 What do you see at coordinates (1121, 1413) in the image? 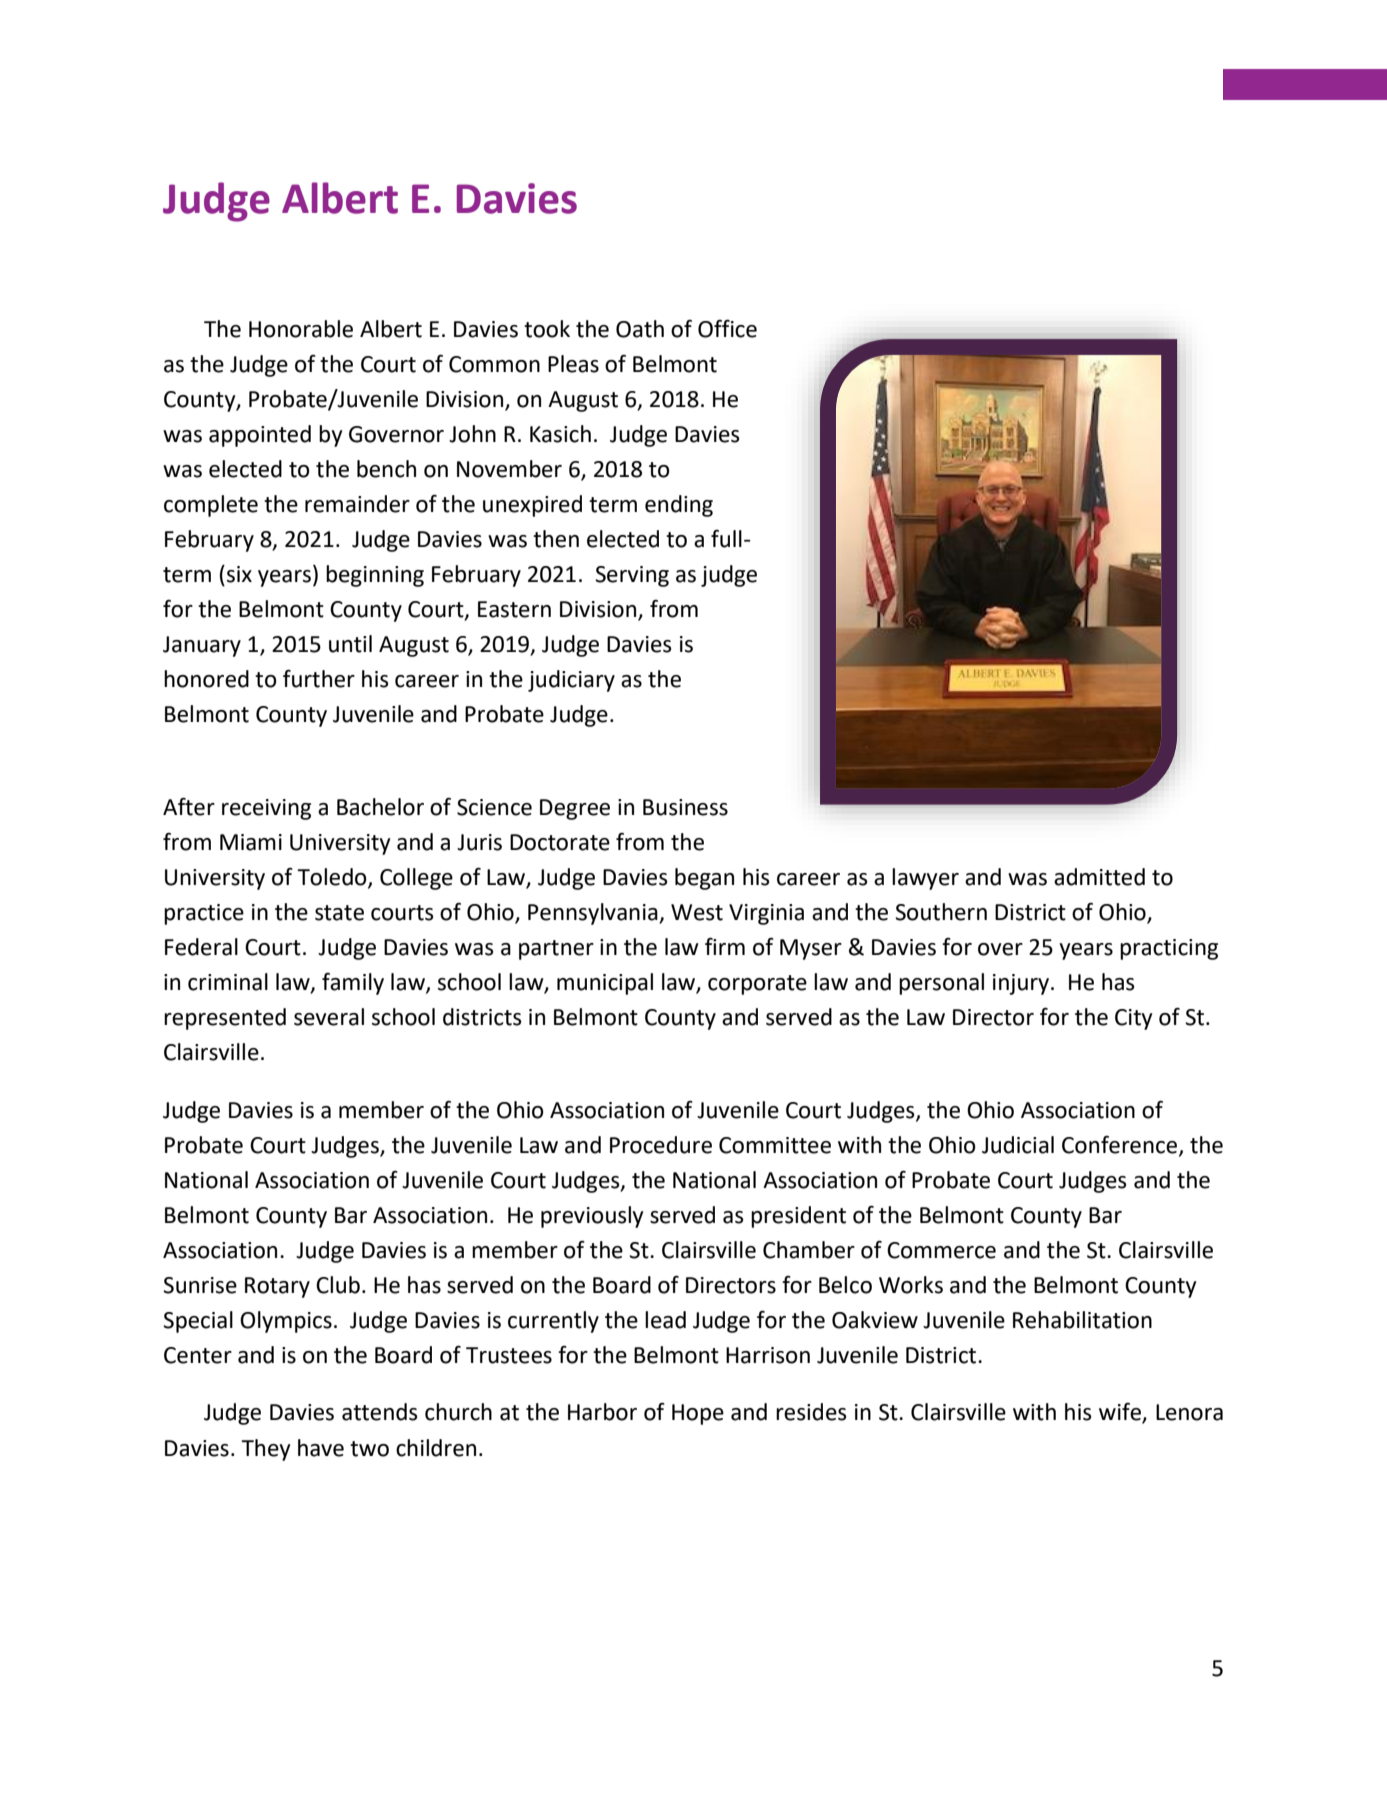
I see `wife` at bounding box center [1121, 1413].
